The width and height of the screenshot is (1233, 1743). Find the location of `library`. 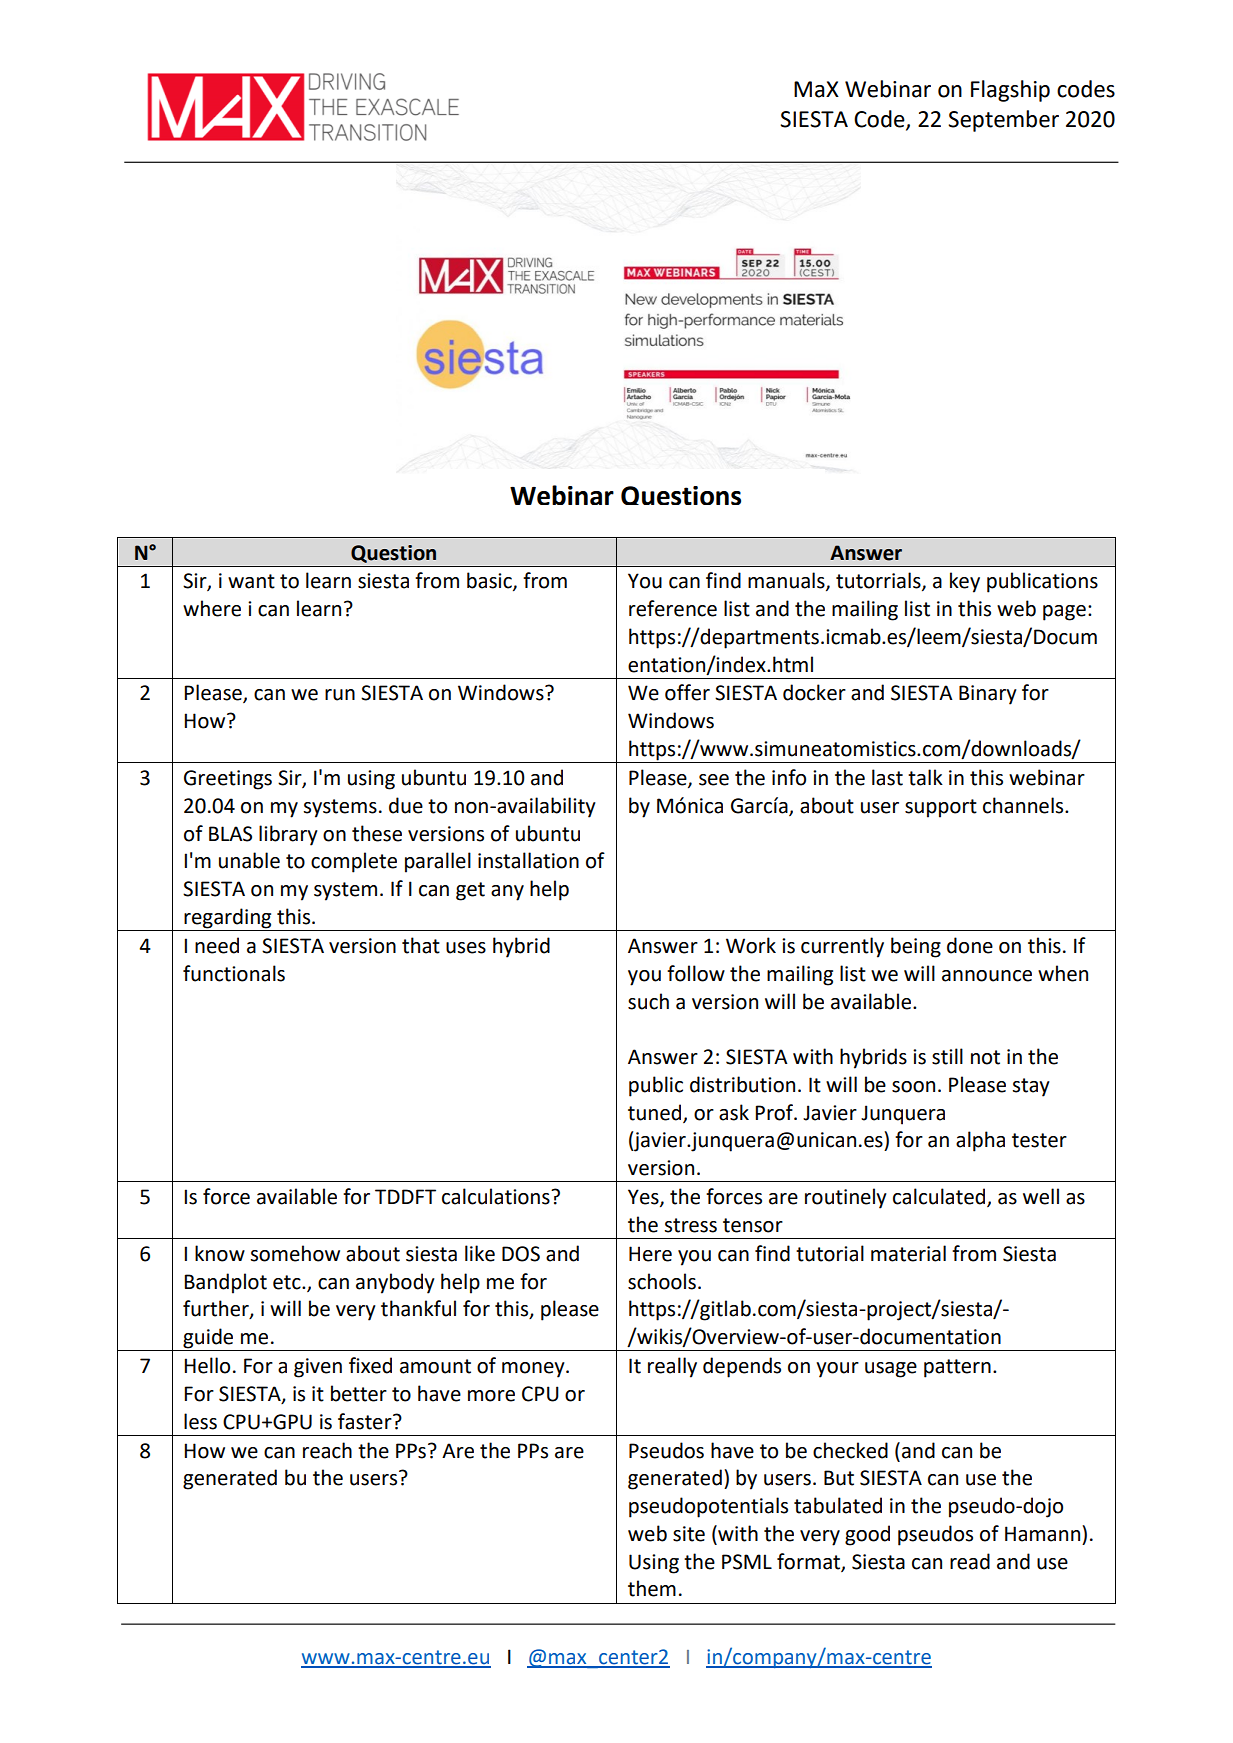

library is located at coordinates (288, 835).
